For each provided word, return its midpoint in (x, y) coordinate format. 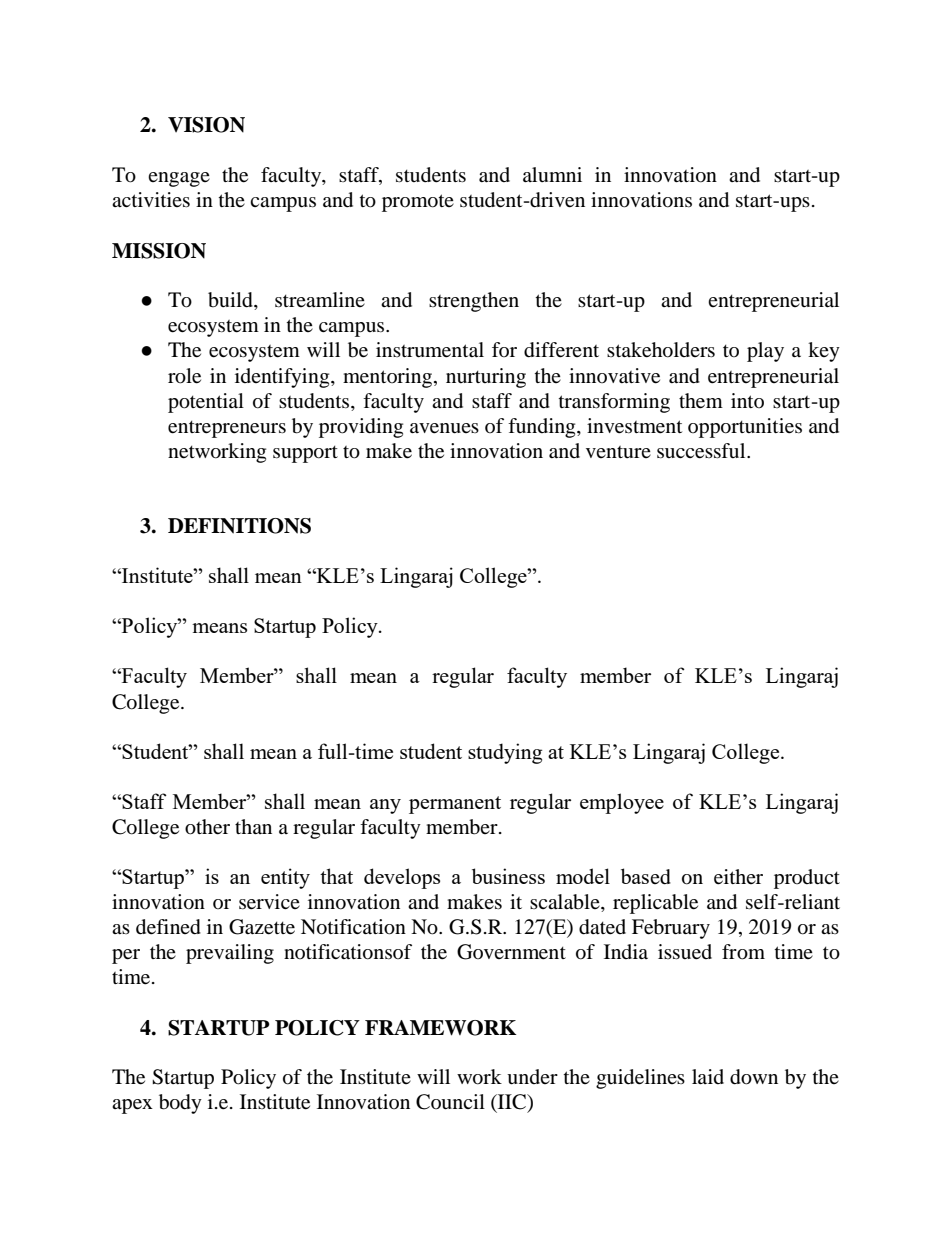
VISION (206, 125)
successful (702, 451)
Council (450, 1102)
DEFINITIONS (239, 526)
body (180, 1104)
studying (505, 753)
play (765, 352)
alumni (552, 174)
